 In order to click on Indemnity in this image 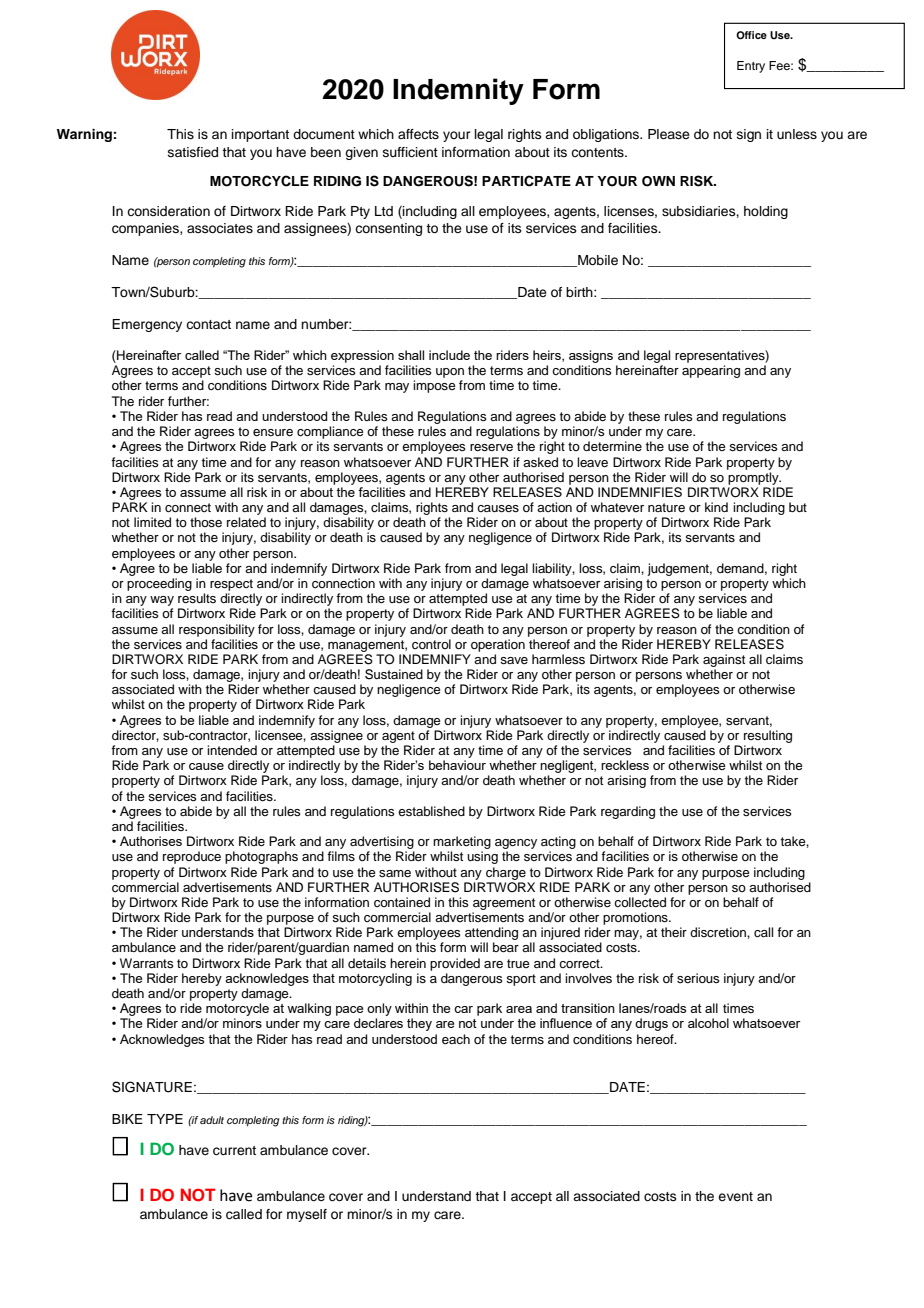, I will do `click(458, 91)`.
